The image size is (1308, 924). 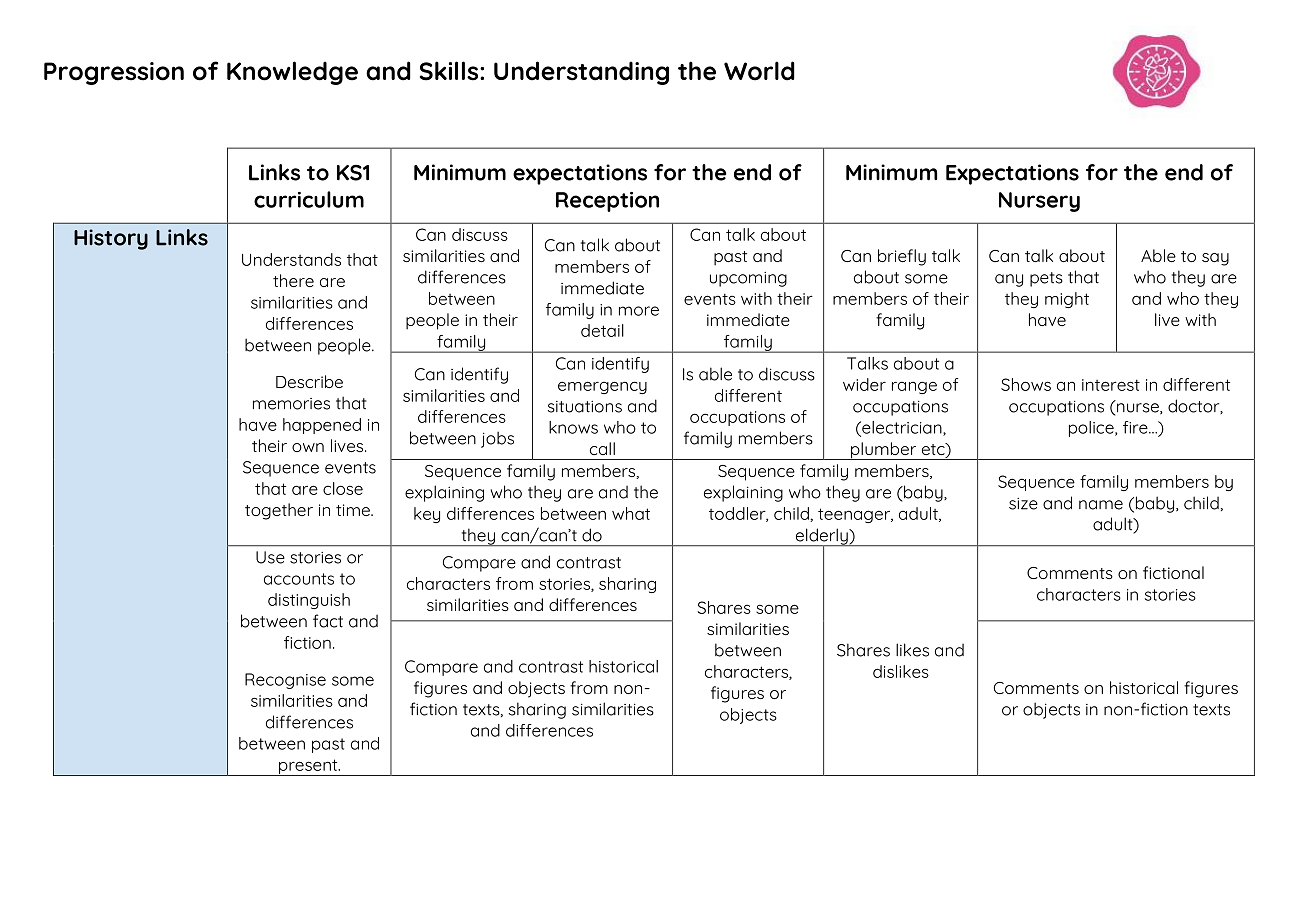 I want to click on situations, so click(x=585, y=407).
